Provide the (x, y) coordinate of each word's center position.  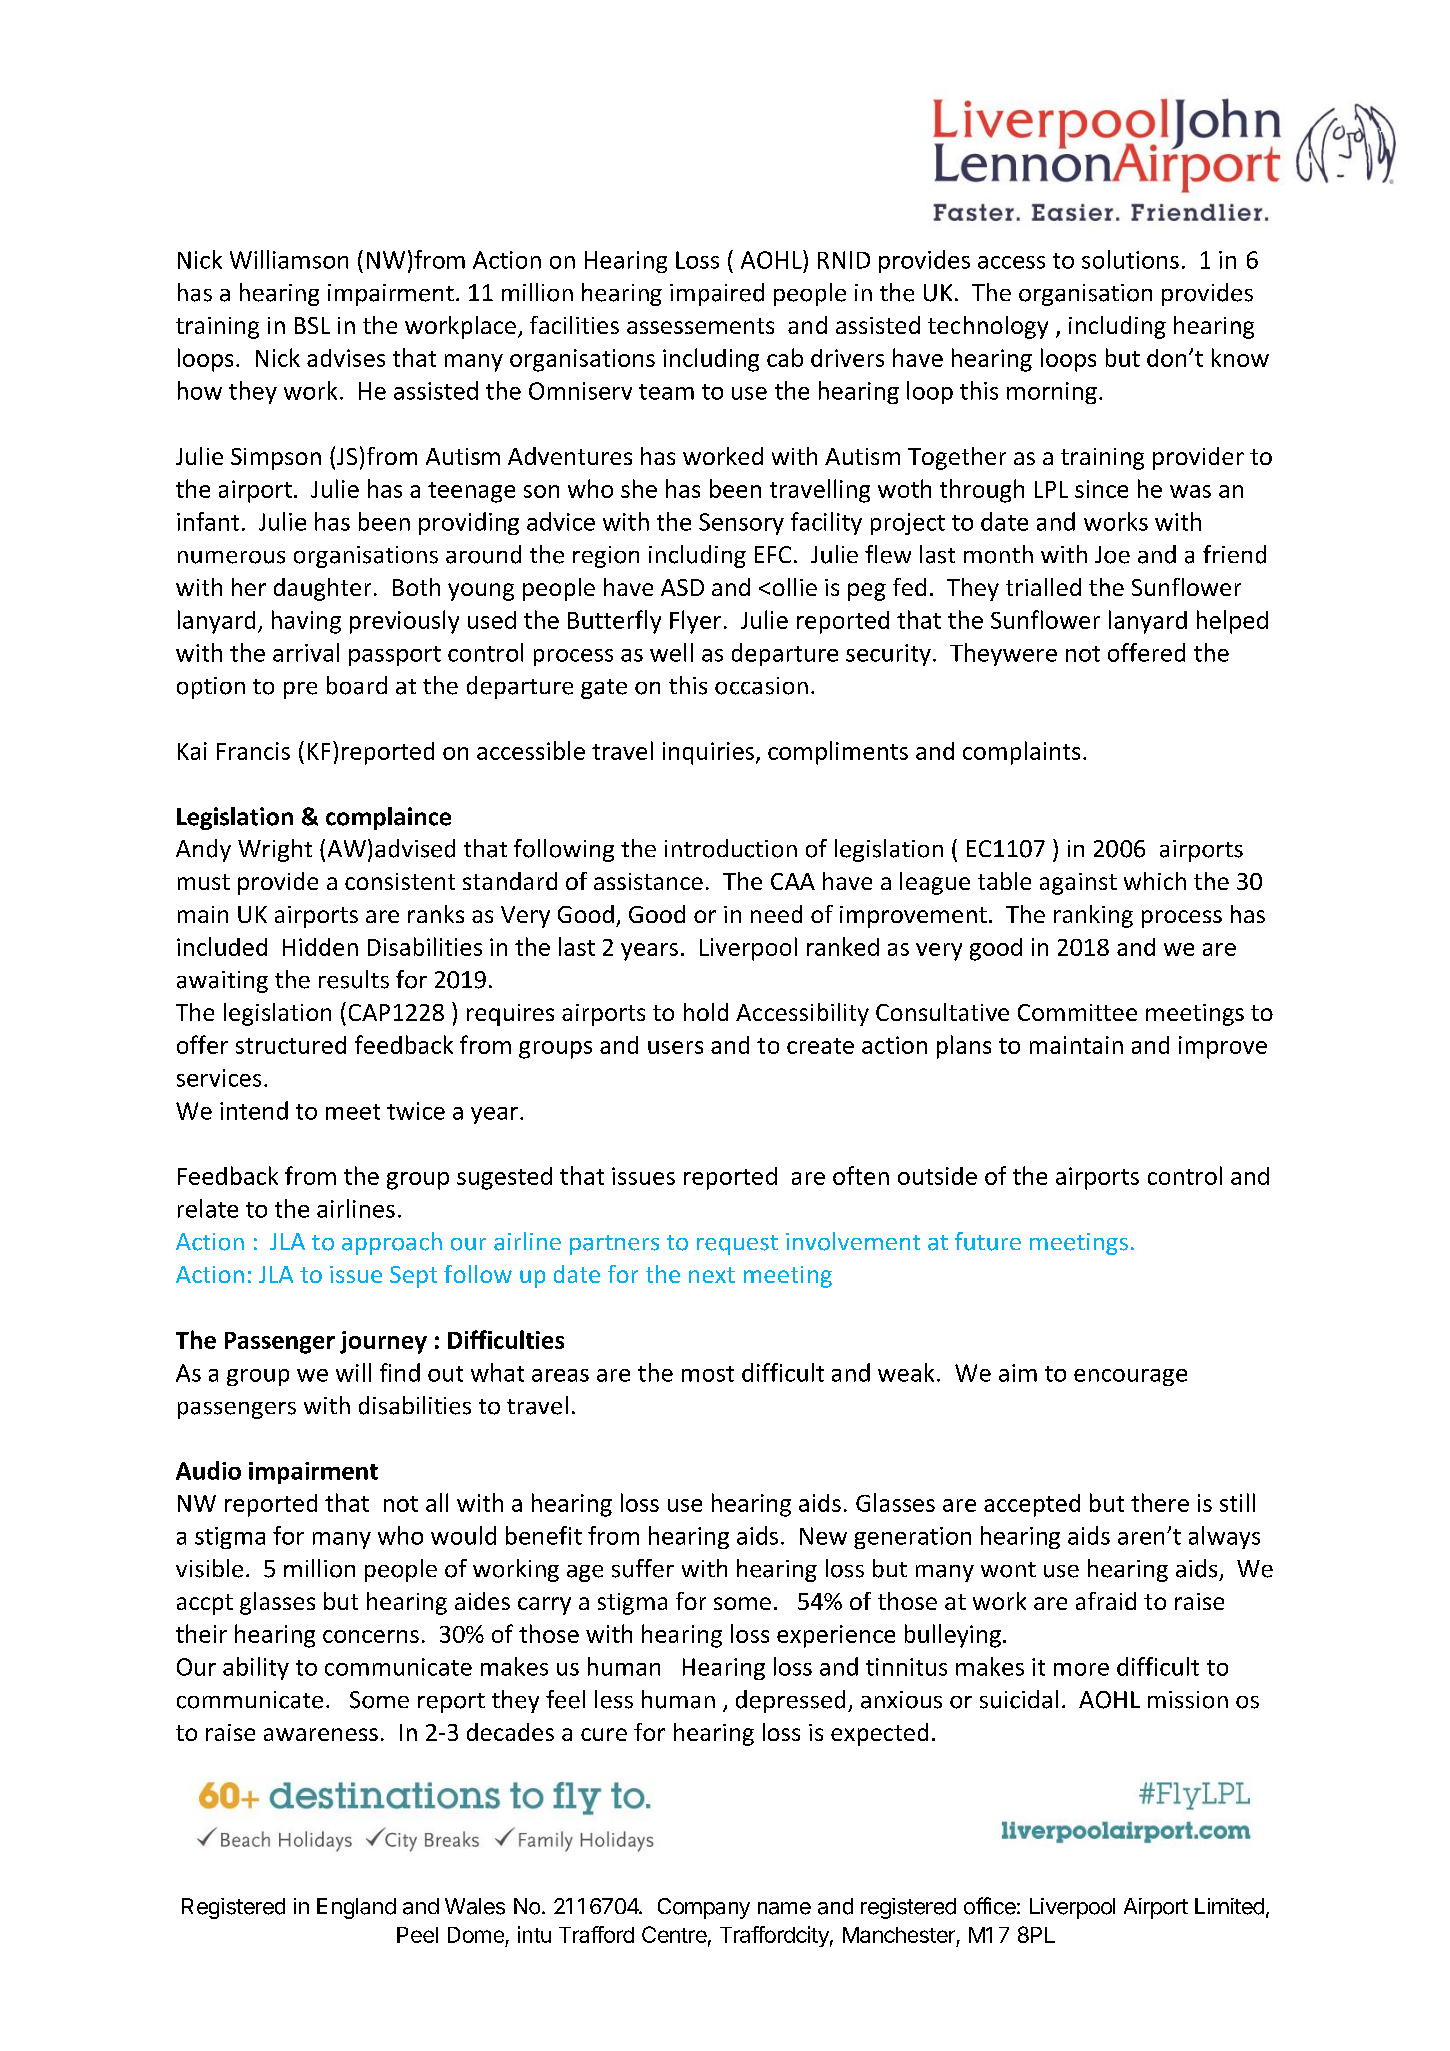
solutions (1130, 259)
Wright (275, 850)
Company (704, 1908)
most (708, 1374)
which (1155, 881)
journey (383, 1342)
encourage (1130, 1377)
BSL (312, 325)
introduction (731, 848)
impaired (717, 294)
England (356, 1908)
